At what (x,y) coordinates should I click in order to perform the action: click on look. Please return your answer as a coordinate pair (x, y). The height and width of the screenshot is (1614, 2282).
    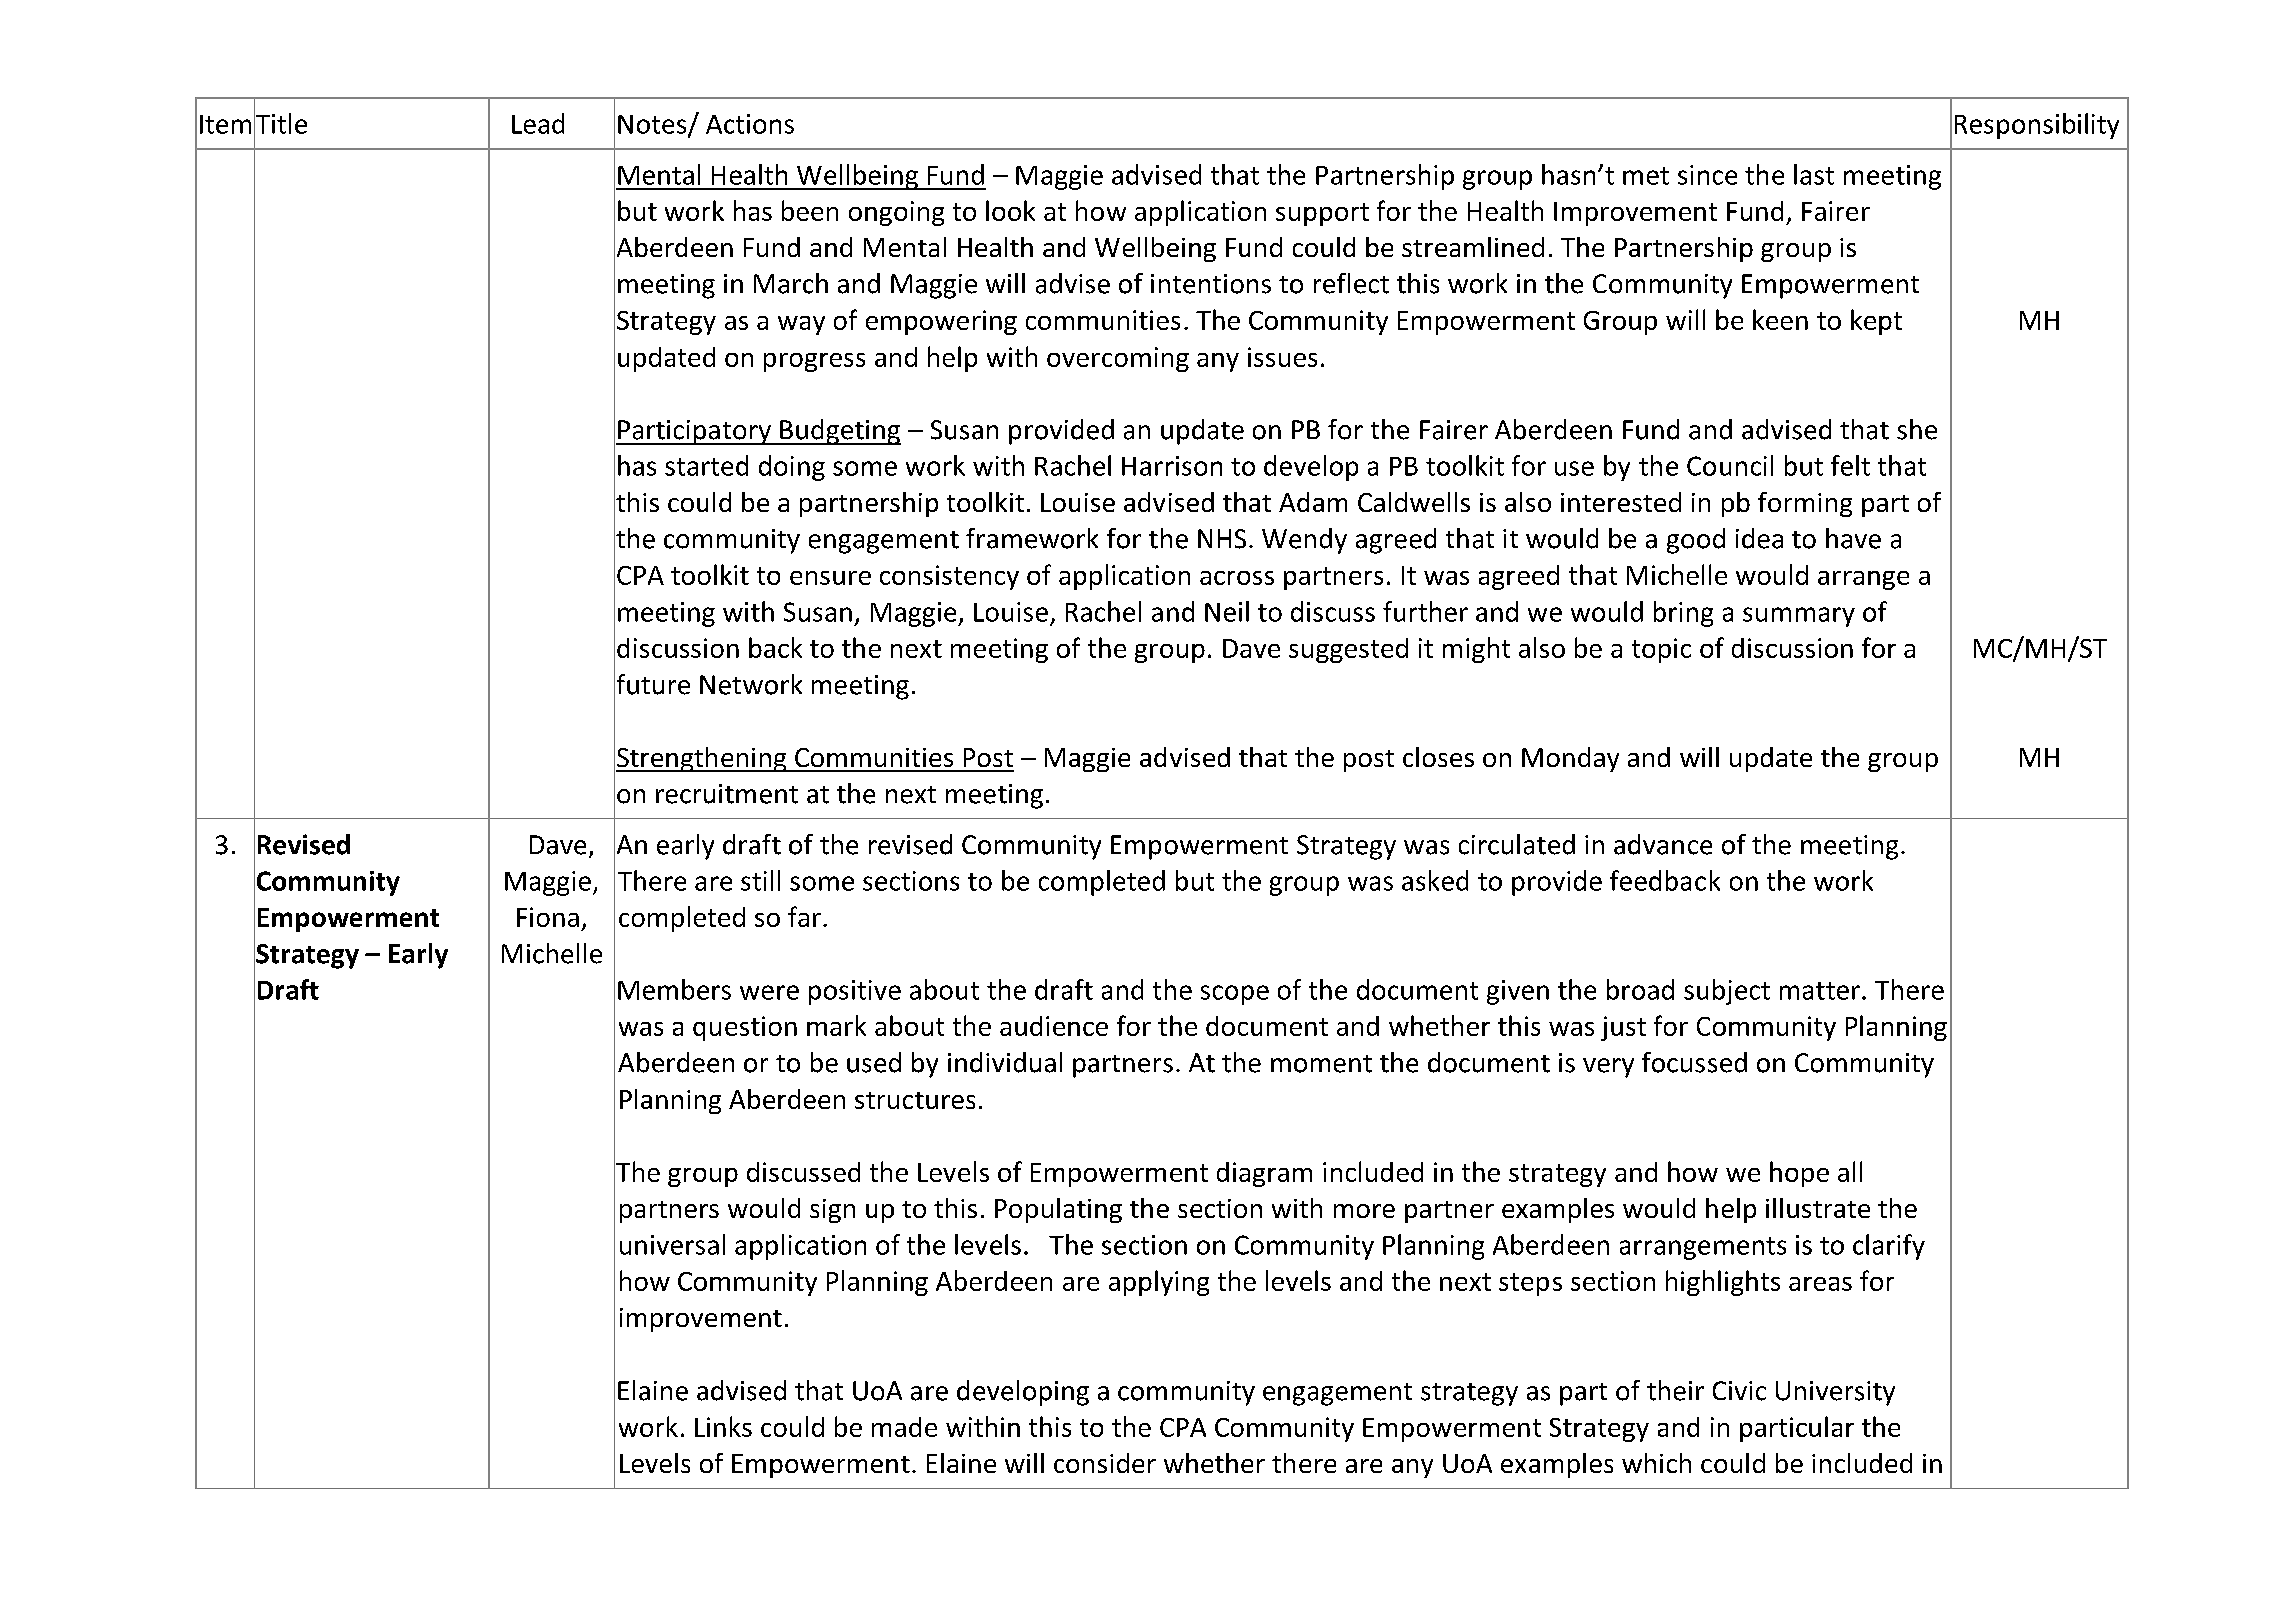
    Looking at the image, I should click on (1010, 210).
